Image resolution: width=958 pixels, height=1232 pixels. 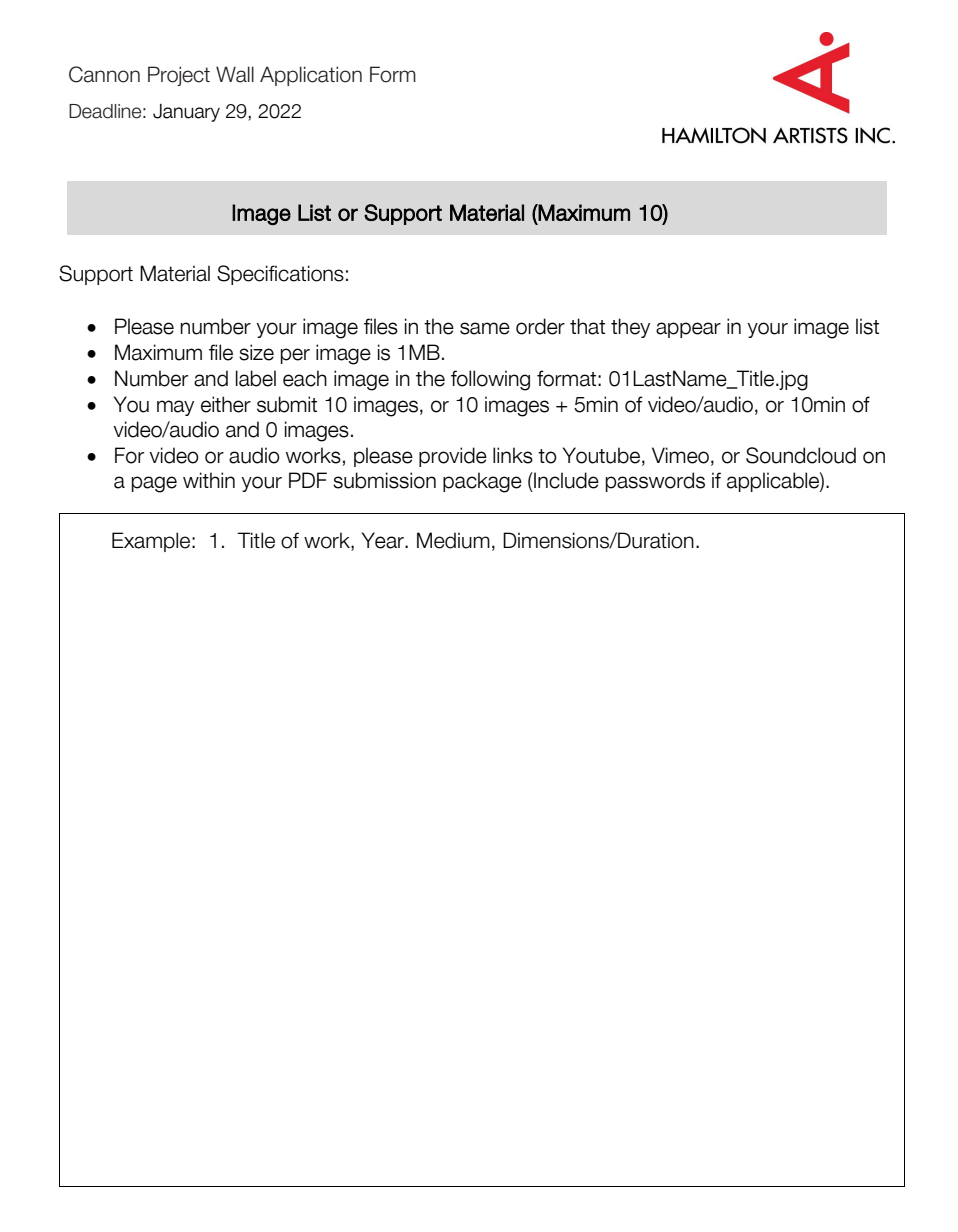 I want to click on Specifications, so click(x=280, y=275).
